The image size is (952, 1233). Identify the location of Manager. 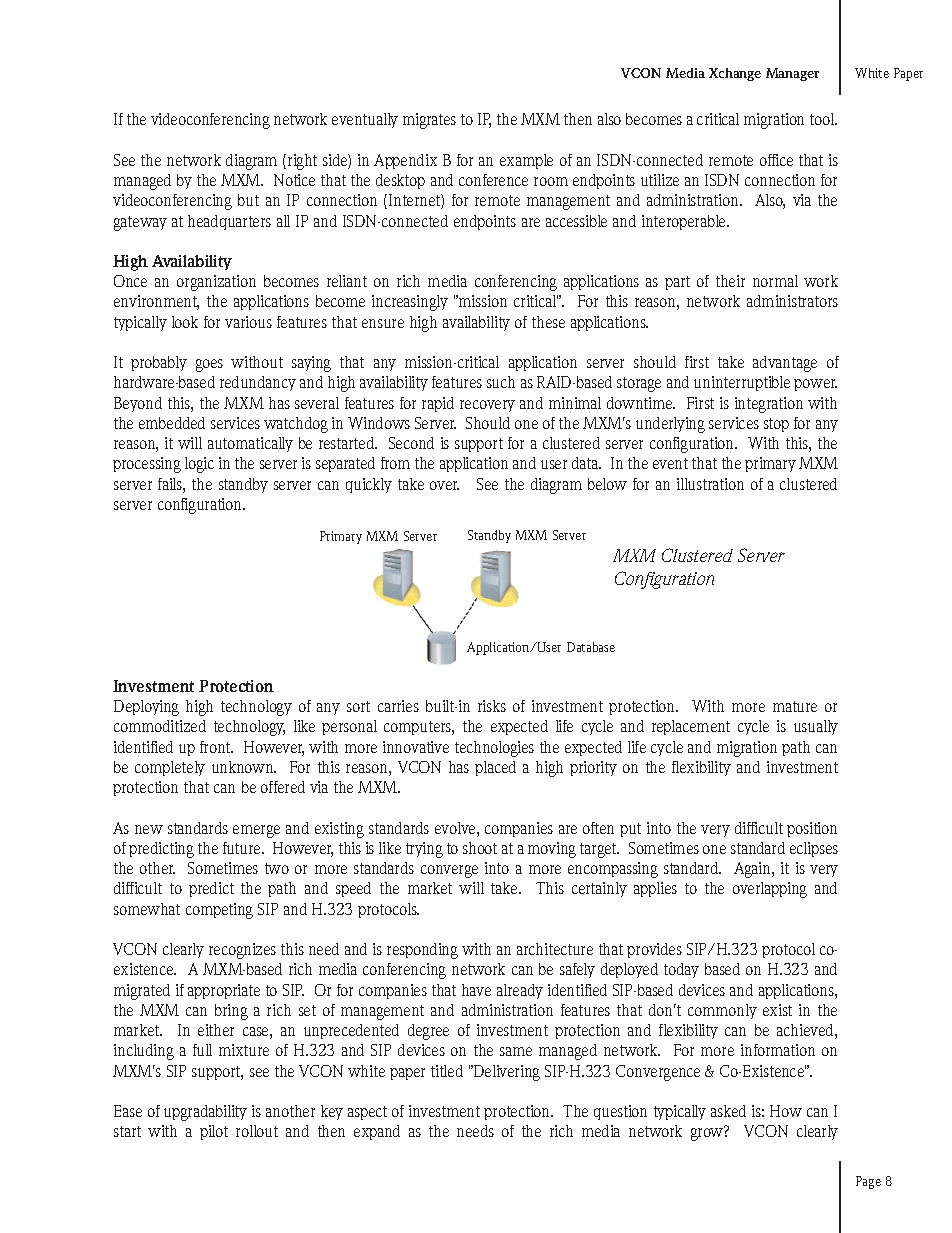
(792, 74).
